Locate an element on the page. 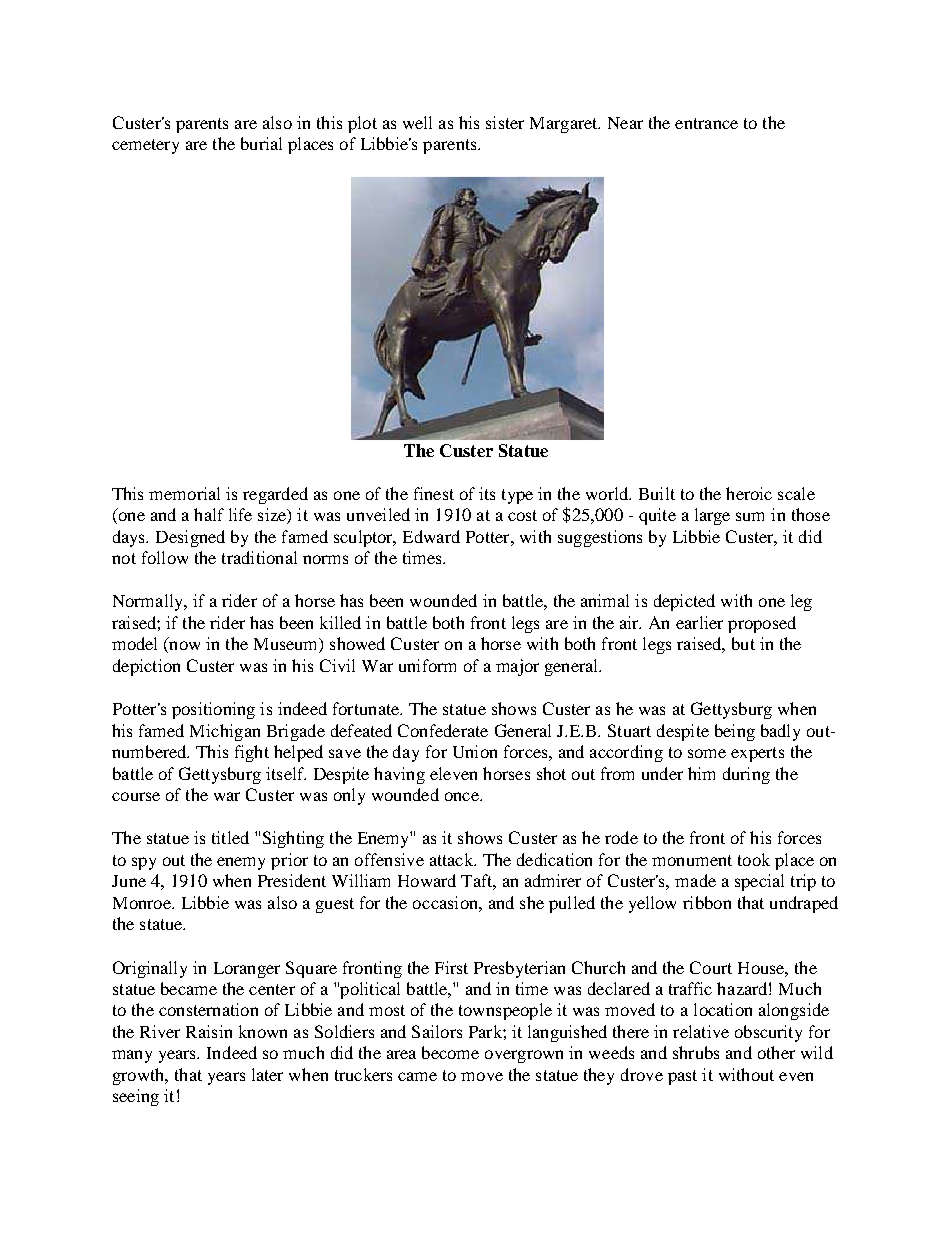 The height and width of the image is (1233, 952). finest is located at coordinates (434, 493).
